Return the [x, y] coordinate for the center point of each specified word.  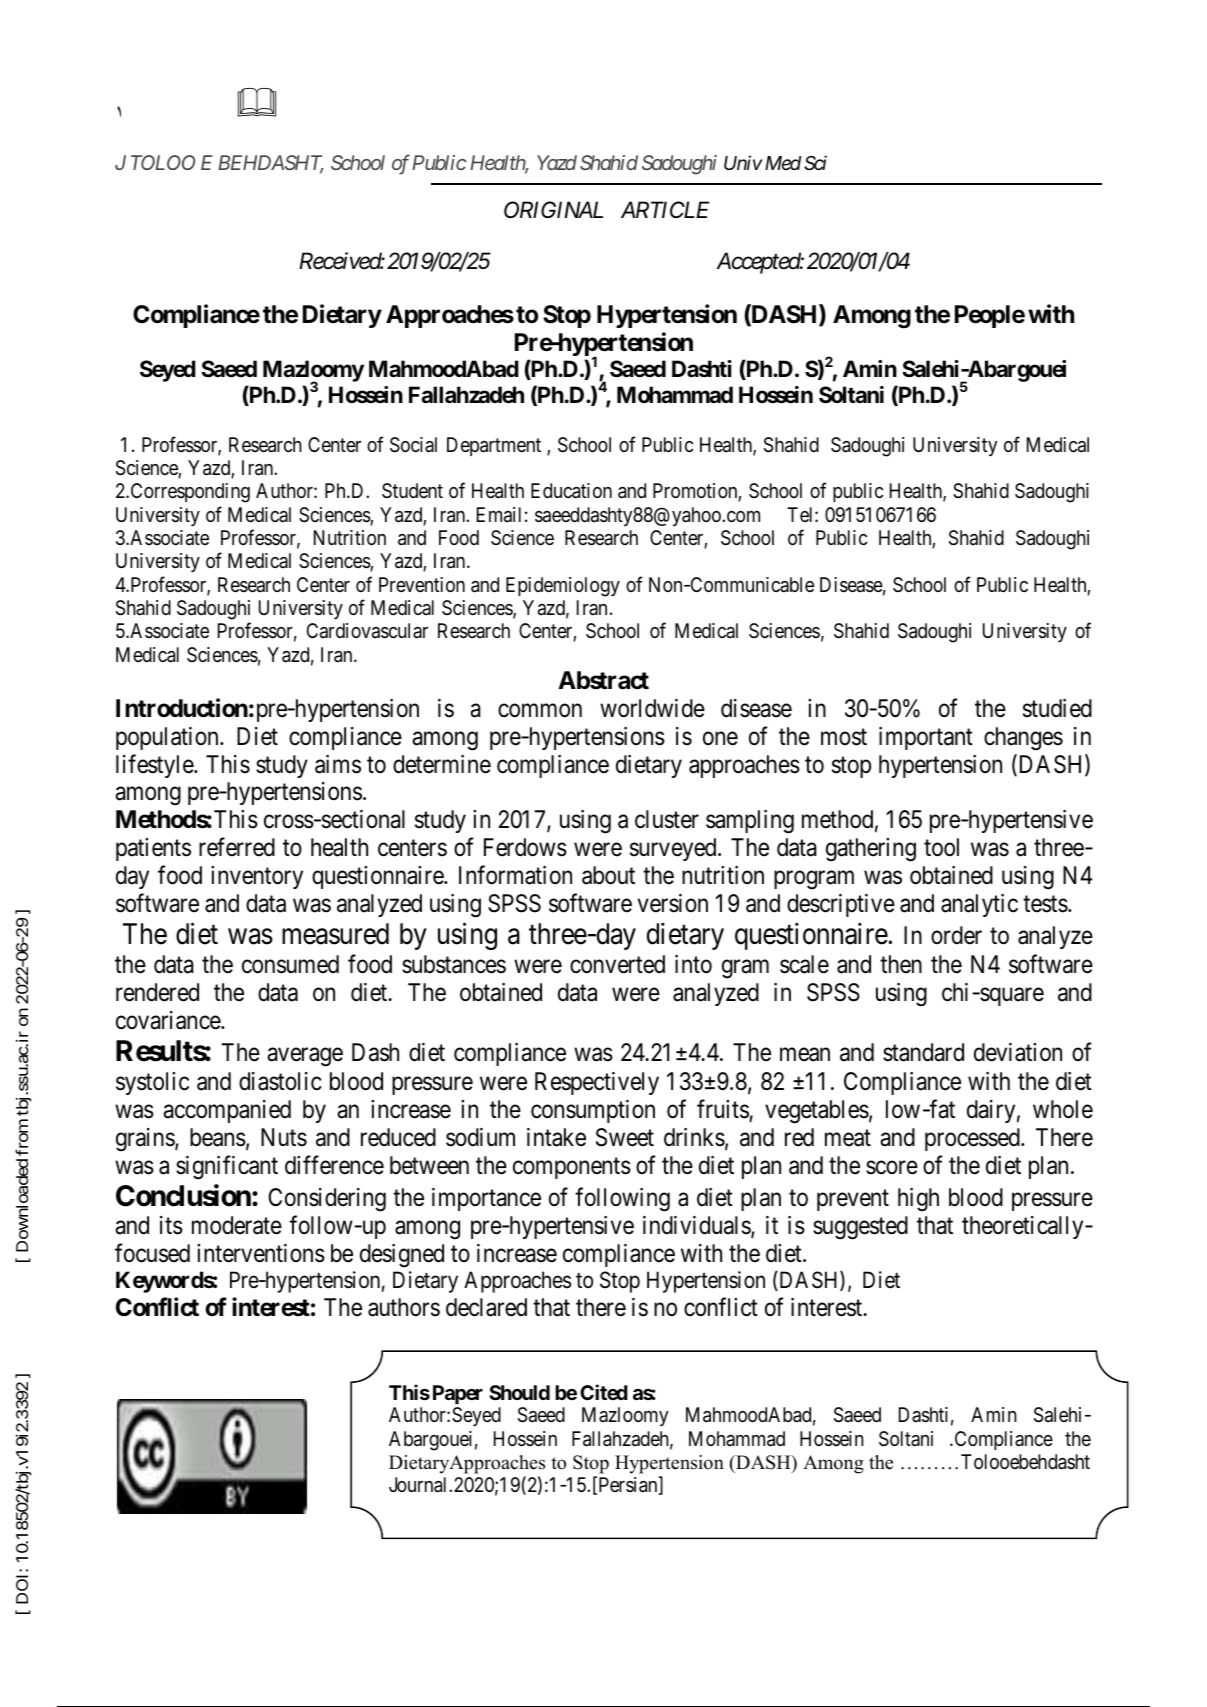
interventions [261, 1253]
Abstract [603, 680]
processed [973, 1139]
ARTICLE [665, 209]
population [168, 738]
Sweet [625, 1137]
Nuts [284, 1137]
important [926, 738]
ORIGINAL [553, 209]
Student [412, 490]
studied [1057, 708]
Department [494, 446]
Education [571, 491]
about [608, 875]
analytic [979, 905]
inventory [257, 877]
